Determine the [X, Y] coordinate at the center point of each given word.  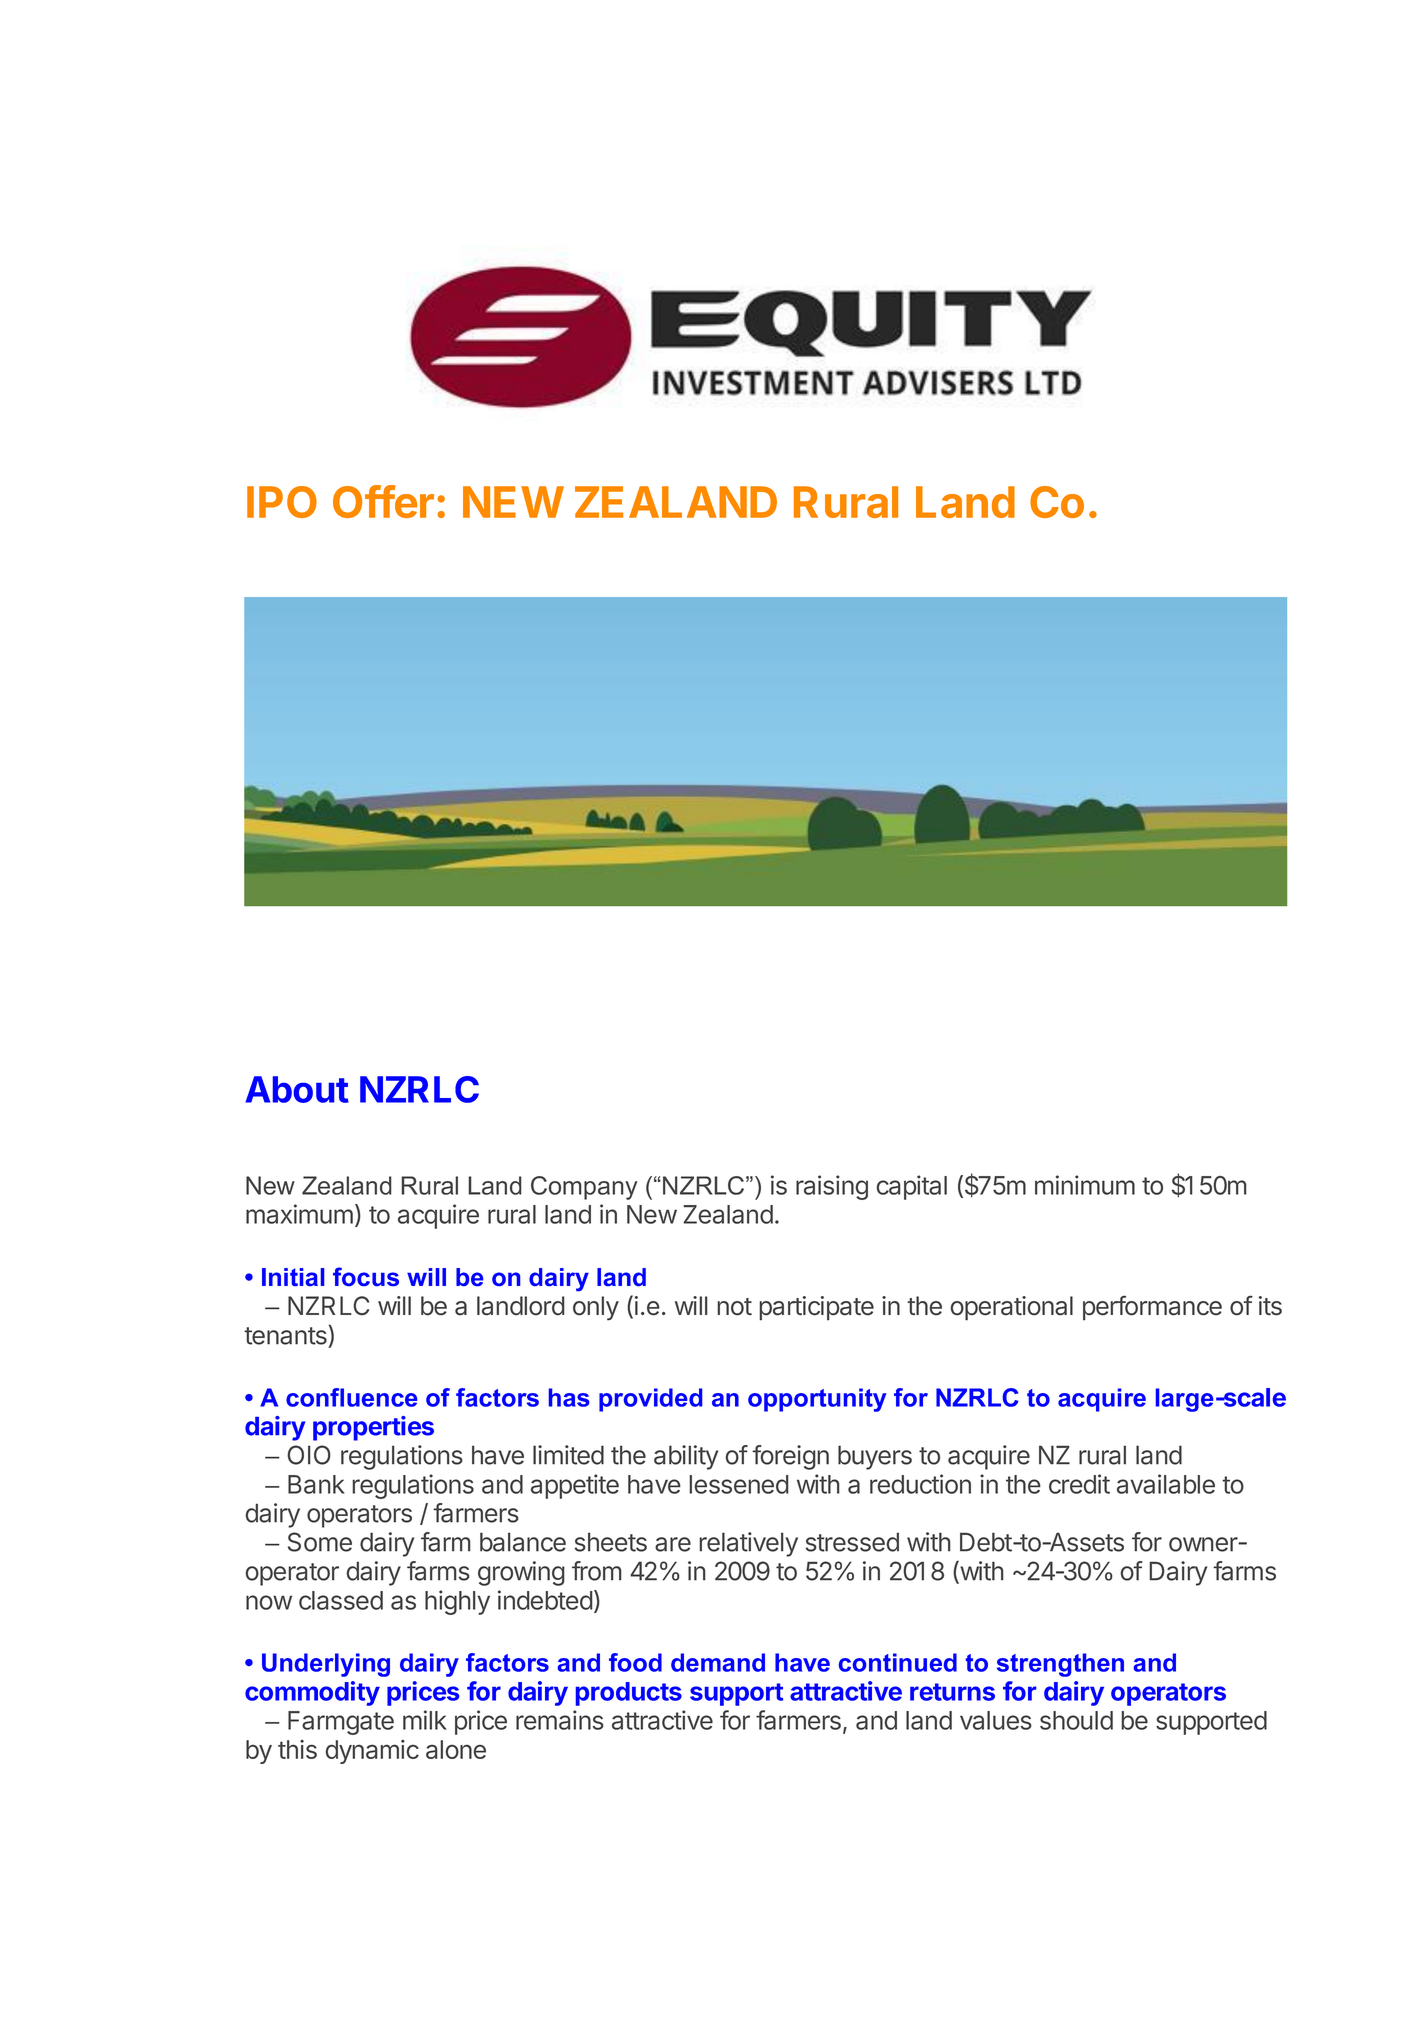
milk [425, 1720]
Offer [383, 501]
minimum [1085, 1185]
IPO [282, 502]
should [1076, 1720]
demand [718, 1662]
